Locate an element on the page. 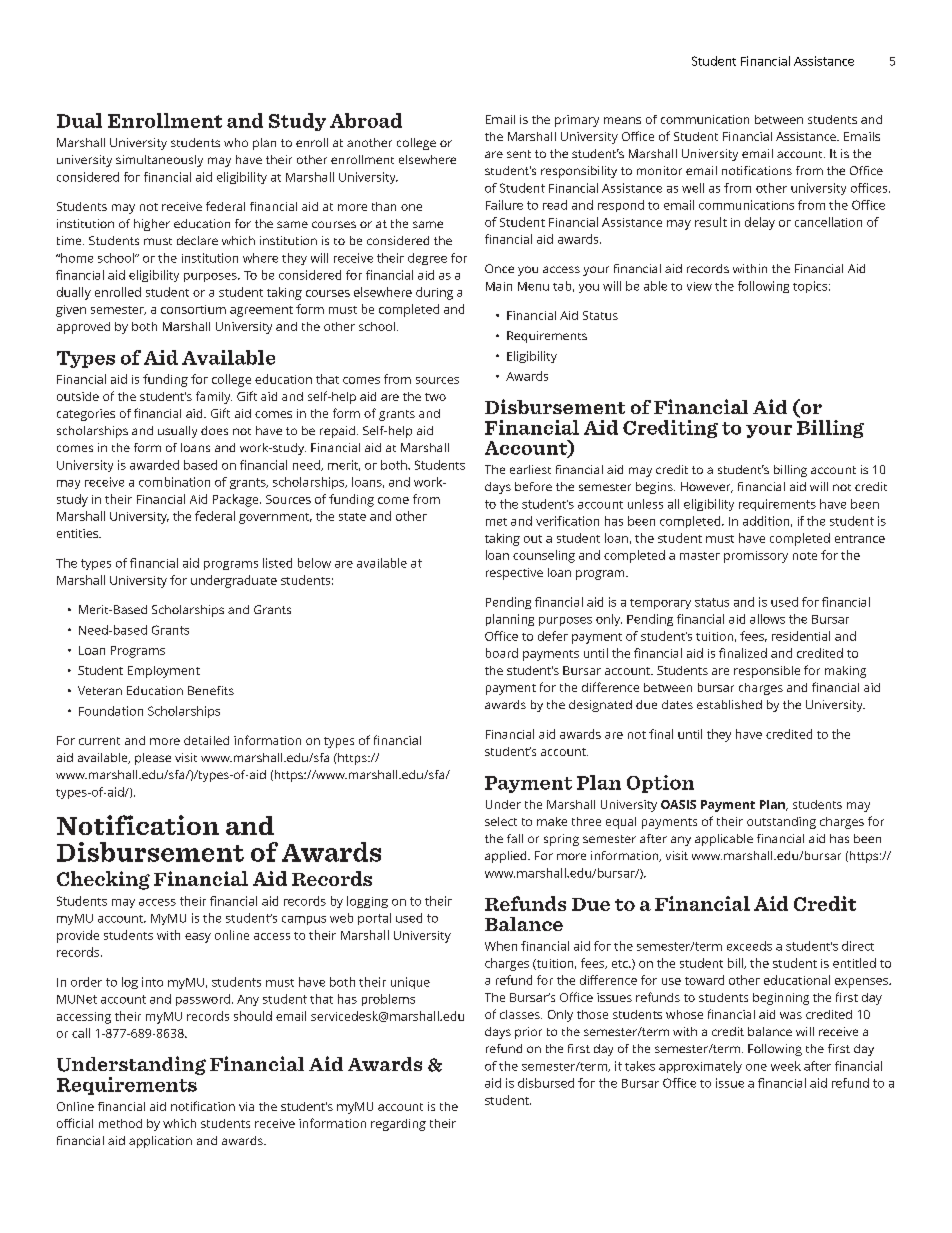 The height and width of the page is (1233, 952). simultaneously is located at coordinates (159, 161).
